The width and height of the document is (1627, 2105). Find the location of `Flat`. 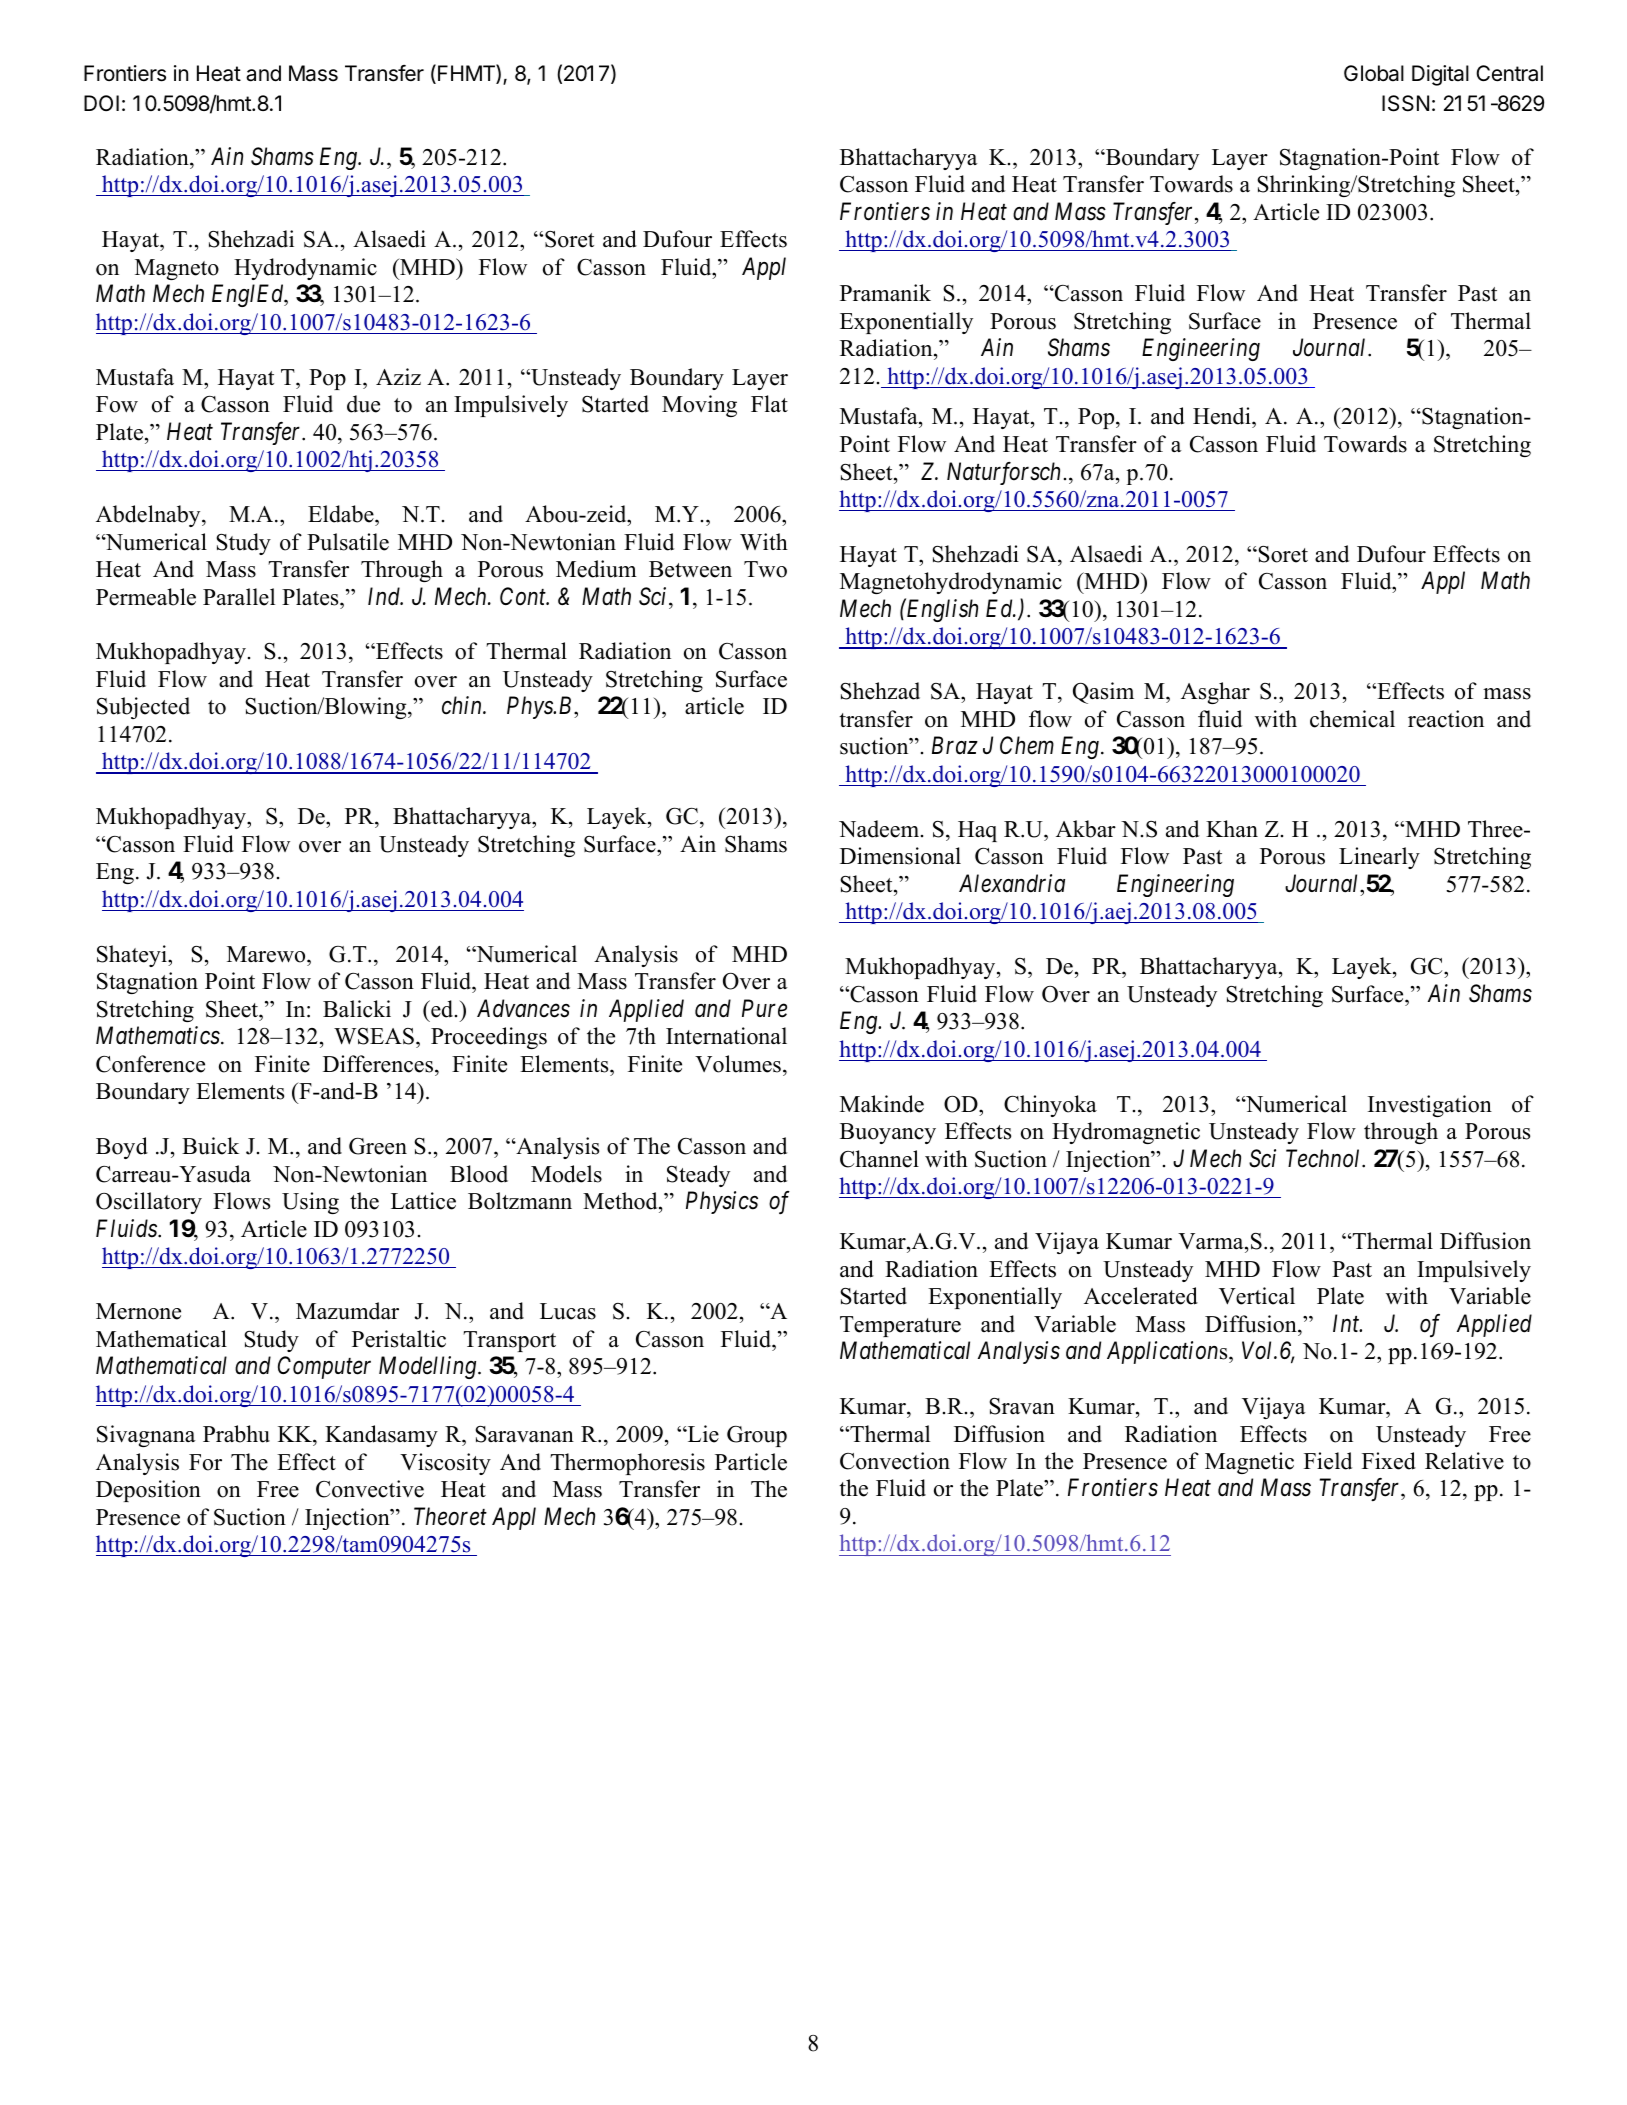

Flat is located at coordinates (769, 403).
